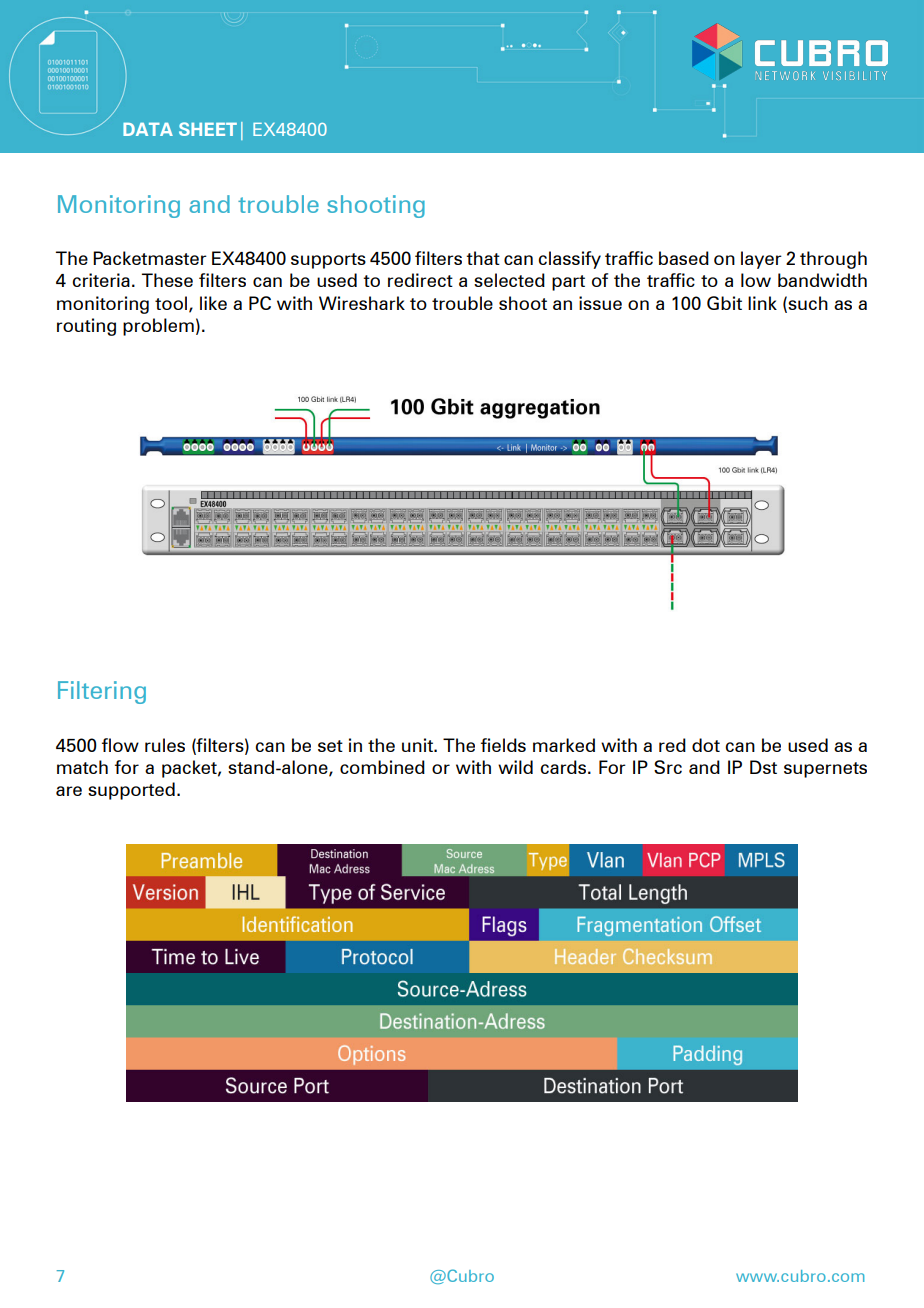 This page has height=1308, width=924. What do you see at coordinates (706, 745) in the page?
I see `dot` at bounding box center [706, 745].
